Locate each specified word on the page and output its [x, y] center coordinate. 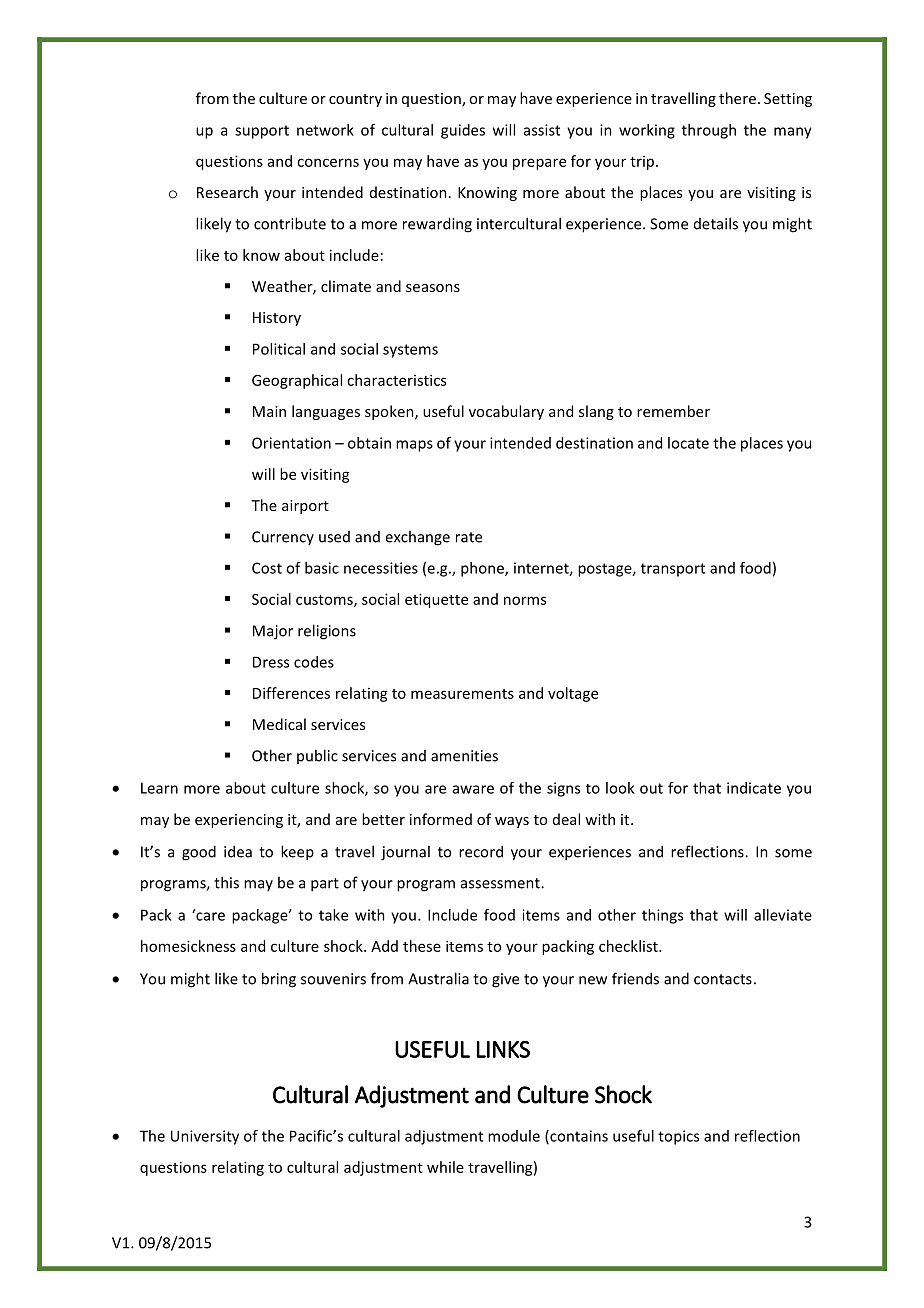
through [709, 131]
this [226, 882]
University [205, 1137]
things [662, 916]
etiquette [436, 600]
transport [673, 570]
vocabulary [506, 412]
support [262, 132]
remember [673, 411]
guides [463, 131]
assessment [501, 883]
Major [273, 632]
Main [269, 411]
